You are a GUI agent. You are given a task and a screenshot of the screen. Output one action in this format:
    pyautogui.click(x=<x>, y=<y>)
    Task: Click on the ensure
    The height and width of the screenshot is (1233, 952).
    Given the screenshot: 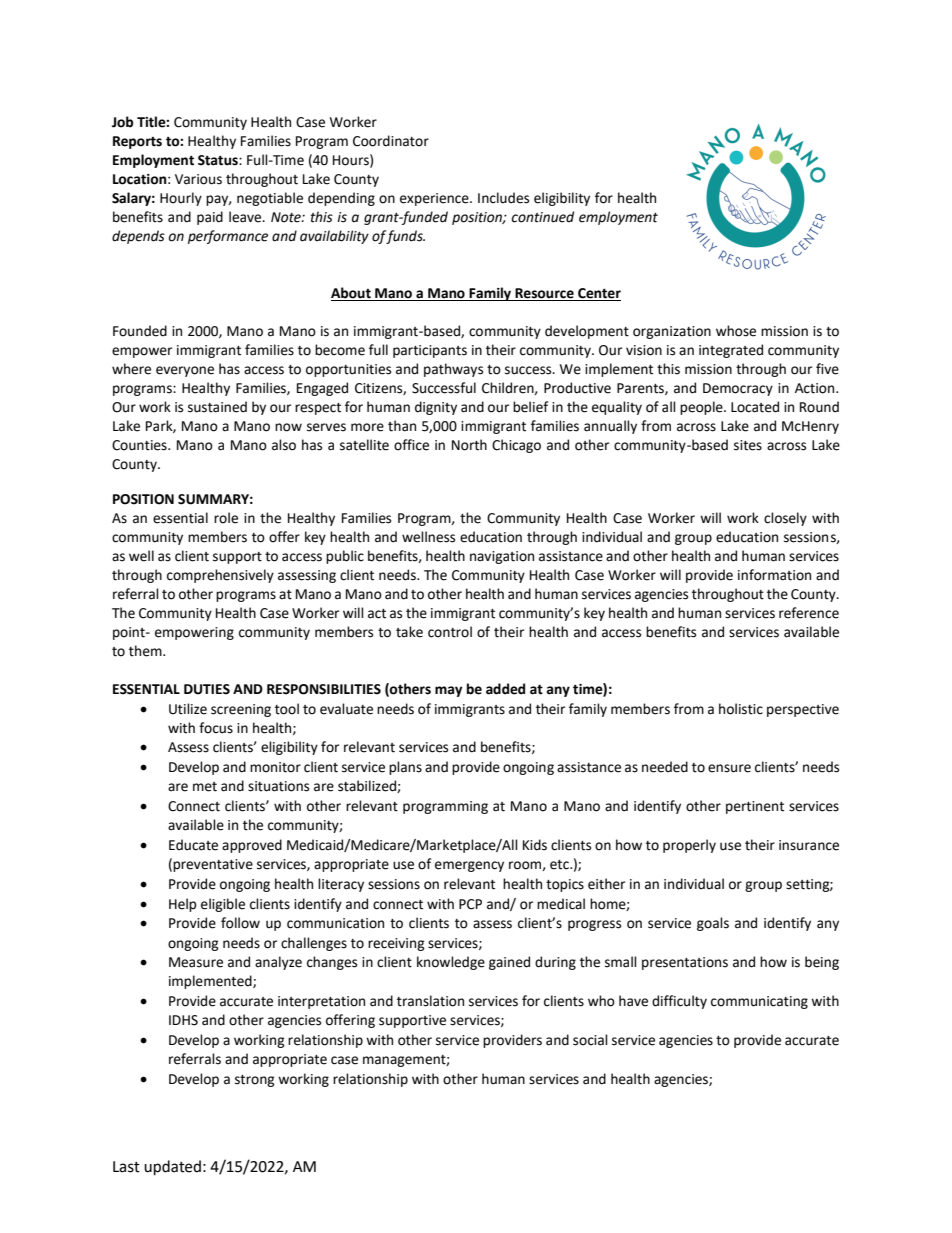 What is the action you would take?
    pyautogui.click(x=729, y=768)
